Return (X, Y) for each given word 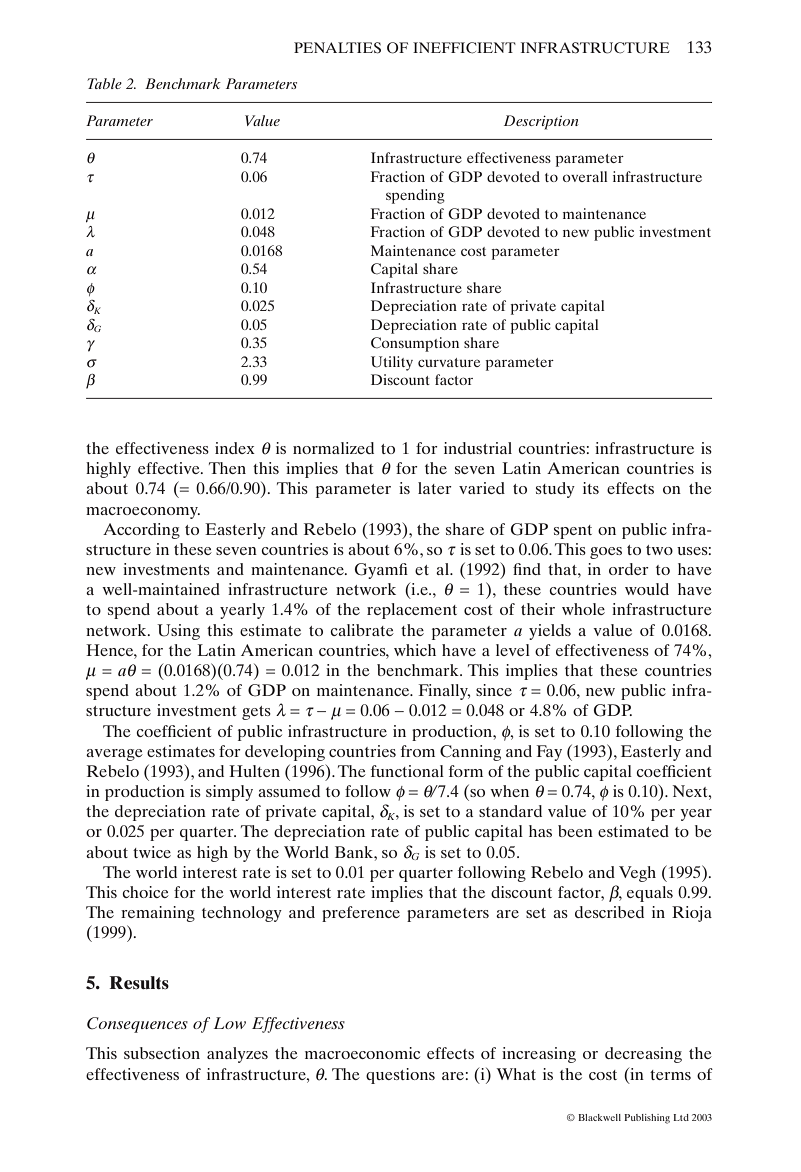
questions (400, 1076)
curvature (449, 362)
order (629, 569)
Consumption (415, 344)
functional (407, 771)
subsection (162, 1053)
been (575, 831)
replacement (412, 611)
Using (178, 632)
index (235, 448)
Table (104, 83)
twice (152, 852)
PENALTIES (337, 48)
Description (541, 122)
